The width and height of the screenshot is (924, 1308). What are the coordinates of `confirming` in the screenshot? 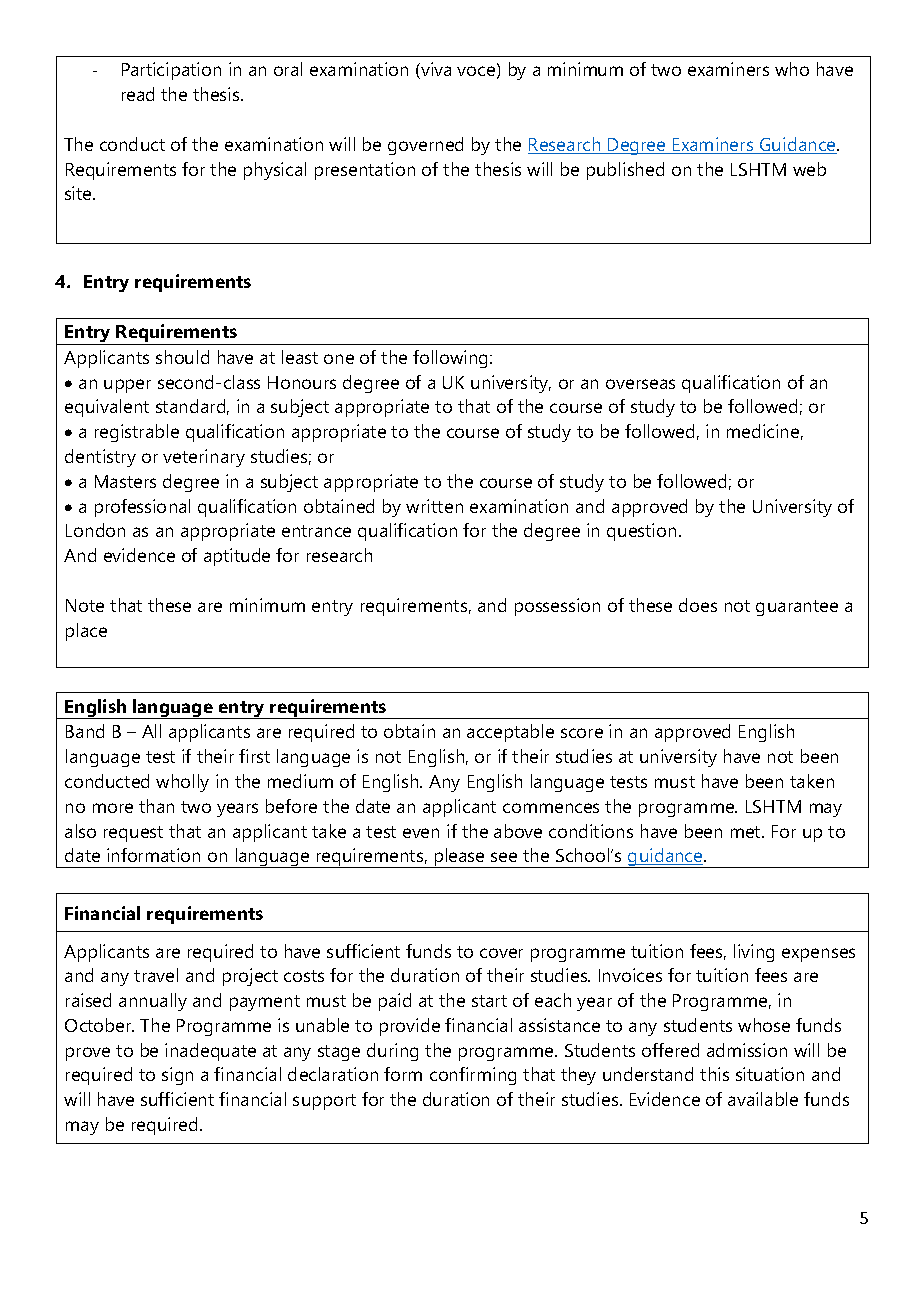 It's located at (473, 1076).
